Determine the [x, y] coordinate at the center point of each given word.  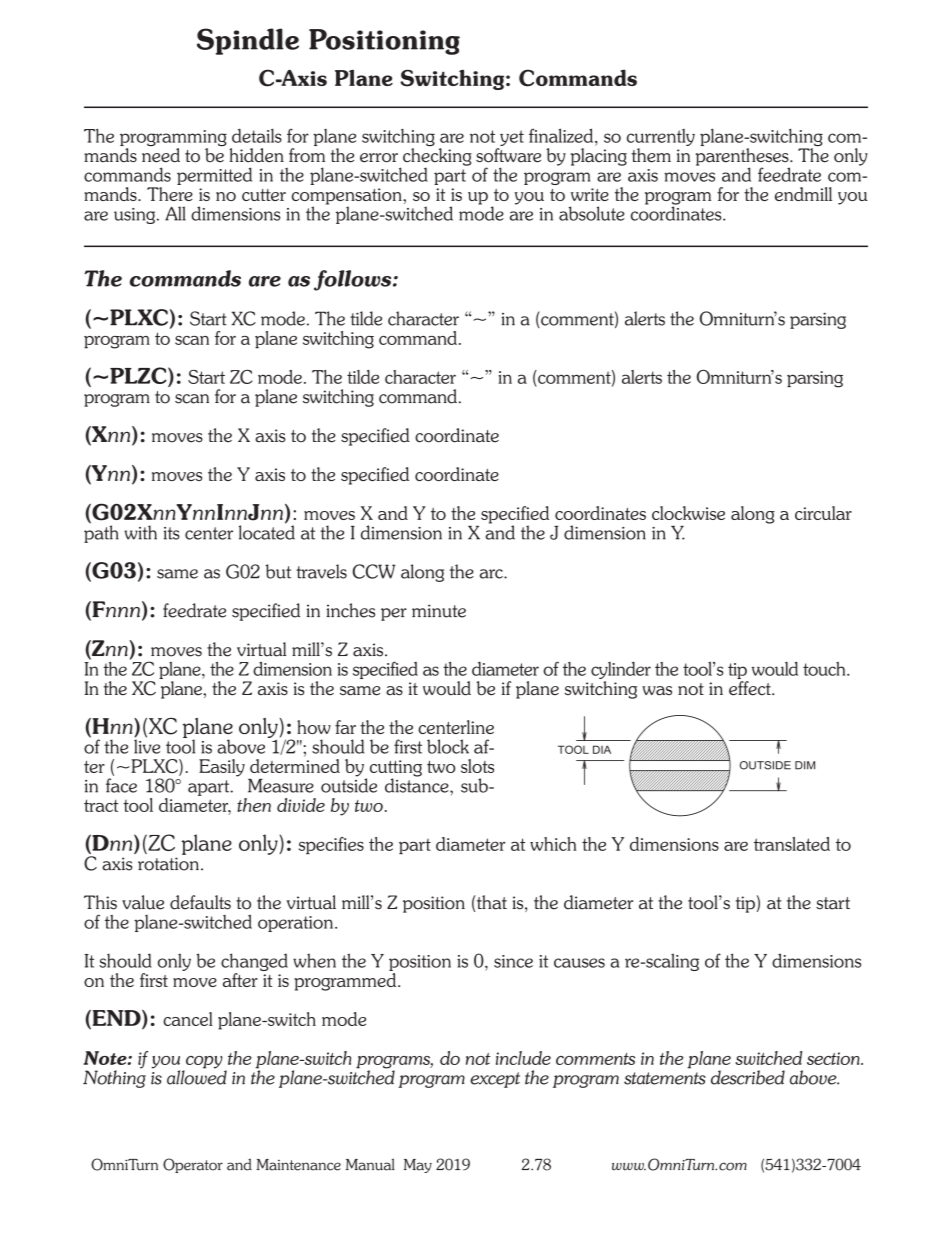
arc [492, 574]
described [748, 1077]
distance [418, 784]
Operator [193, 1165]
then [254, 805]
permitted [214, 176]
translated [792, 844]
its [172, 533]
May [418, 1166]
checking [437, 158]
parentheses [743, 158]
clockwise [688, 513]
